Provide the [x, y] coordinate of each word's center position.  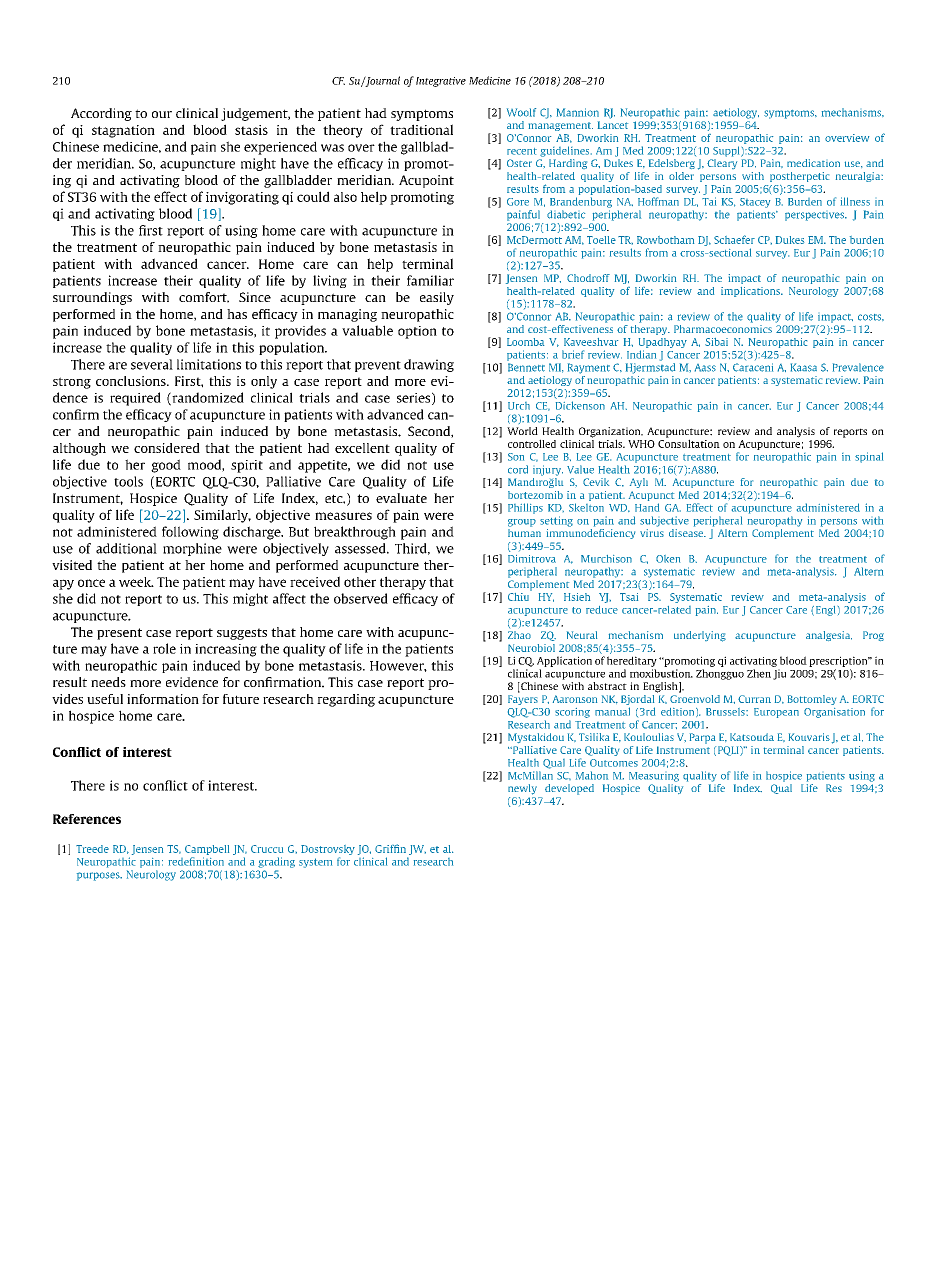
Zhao [519, 635]
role [164, 648]
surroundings [92, 298]
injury [548, 470]
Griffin [390, 848]
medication [813, 163]
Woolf [521, 112]
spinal [869, 457]
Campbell [207, 850]
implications [751, 292]
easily [437, 298]
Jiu [779, 674]
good [166, 466]
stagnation [123, 131]
